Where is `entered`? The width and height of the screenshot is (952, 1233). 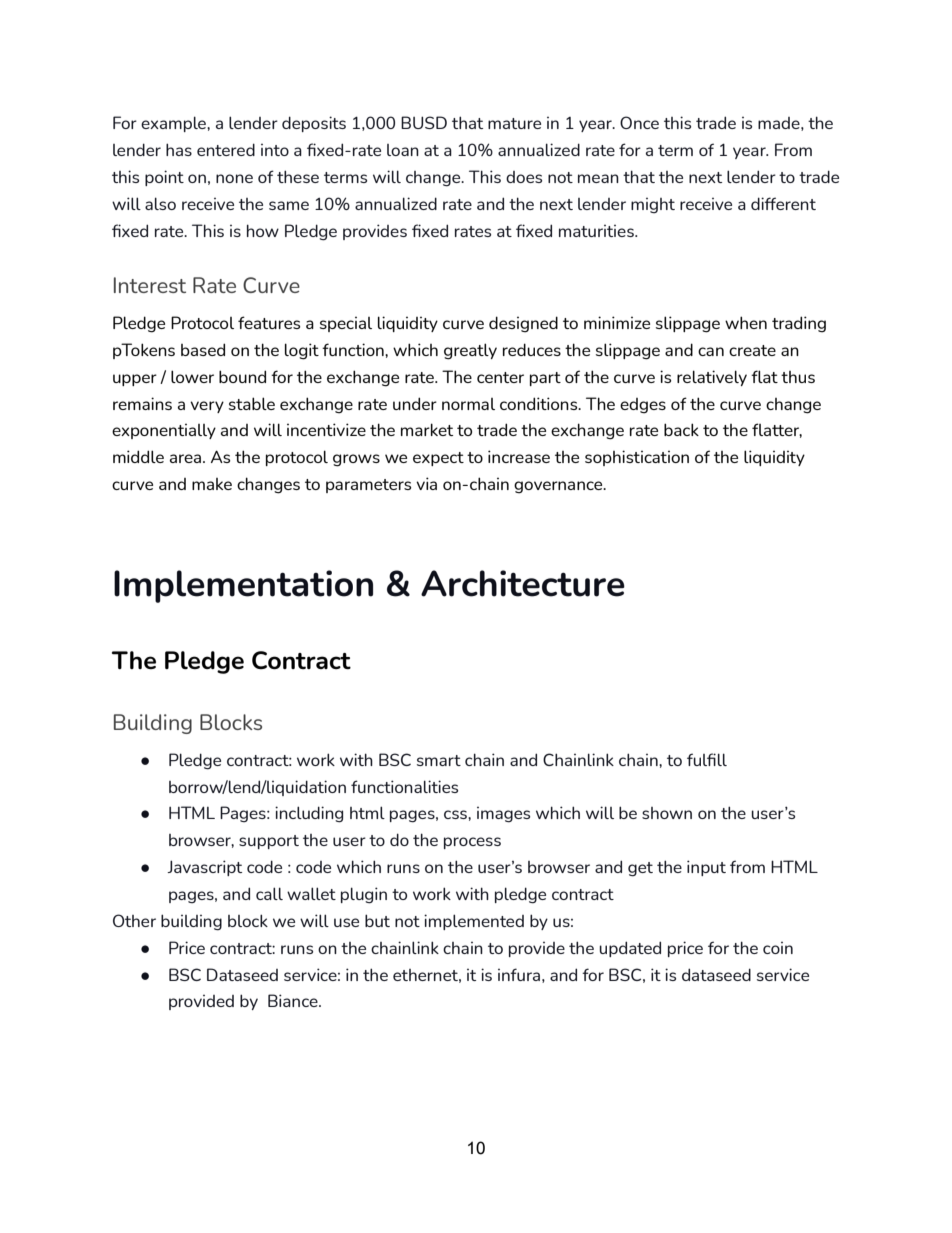
entered is located at coordinates (226, 149).
